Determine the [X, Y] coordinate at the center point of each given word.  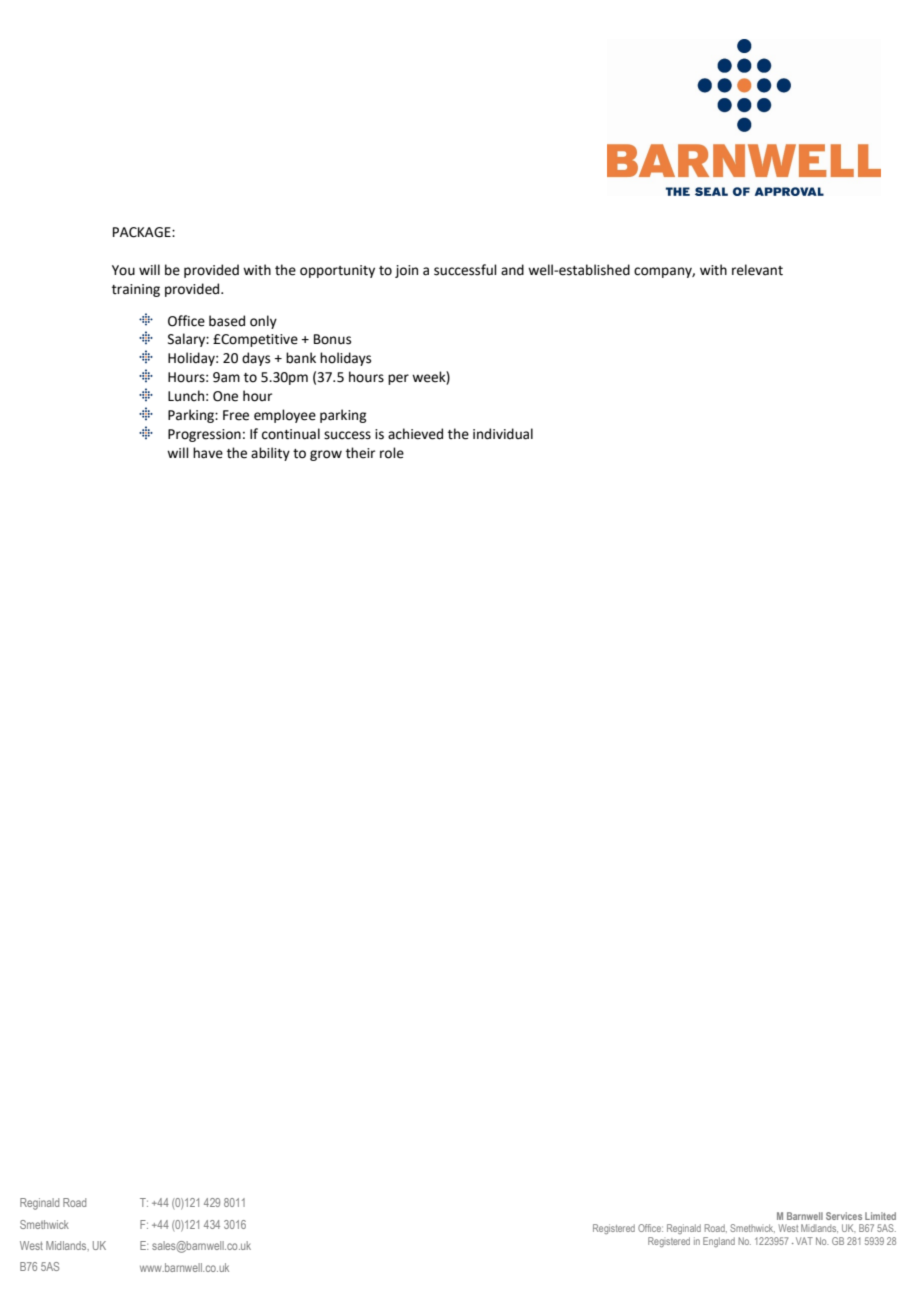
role [392, 453]
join [406, 271]
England [719, 1242]
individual [503, 434]
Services [844, 1216]
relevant [757, 270]
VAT [803, 1241]
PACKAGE [143, 232]
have [208, 453]
